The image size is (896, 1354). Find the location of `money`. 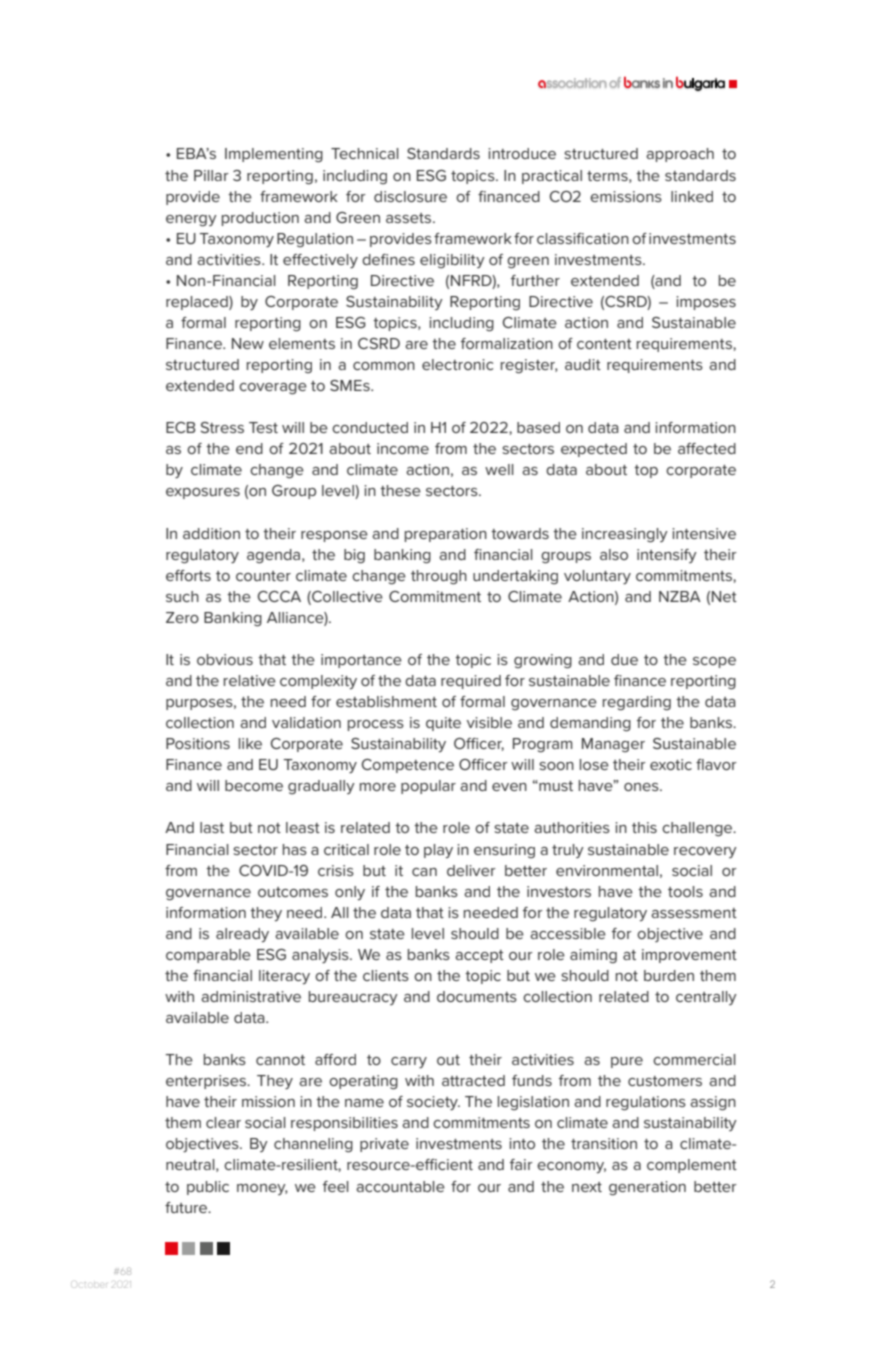

money is located at coordinates (262, 1189).
